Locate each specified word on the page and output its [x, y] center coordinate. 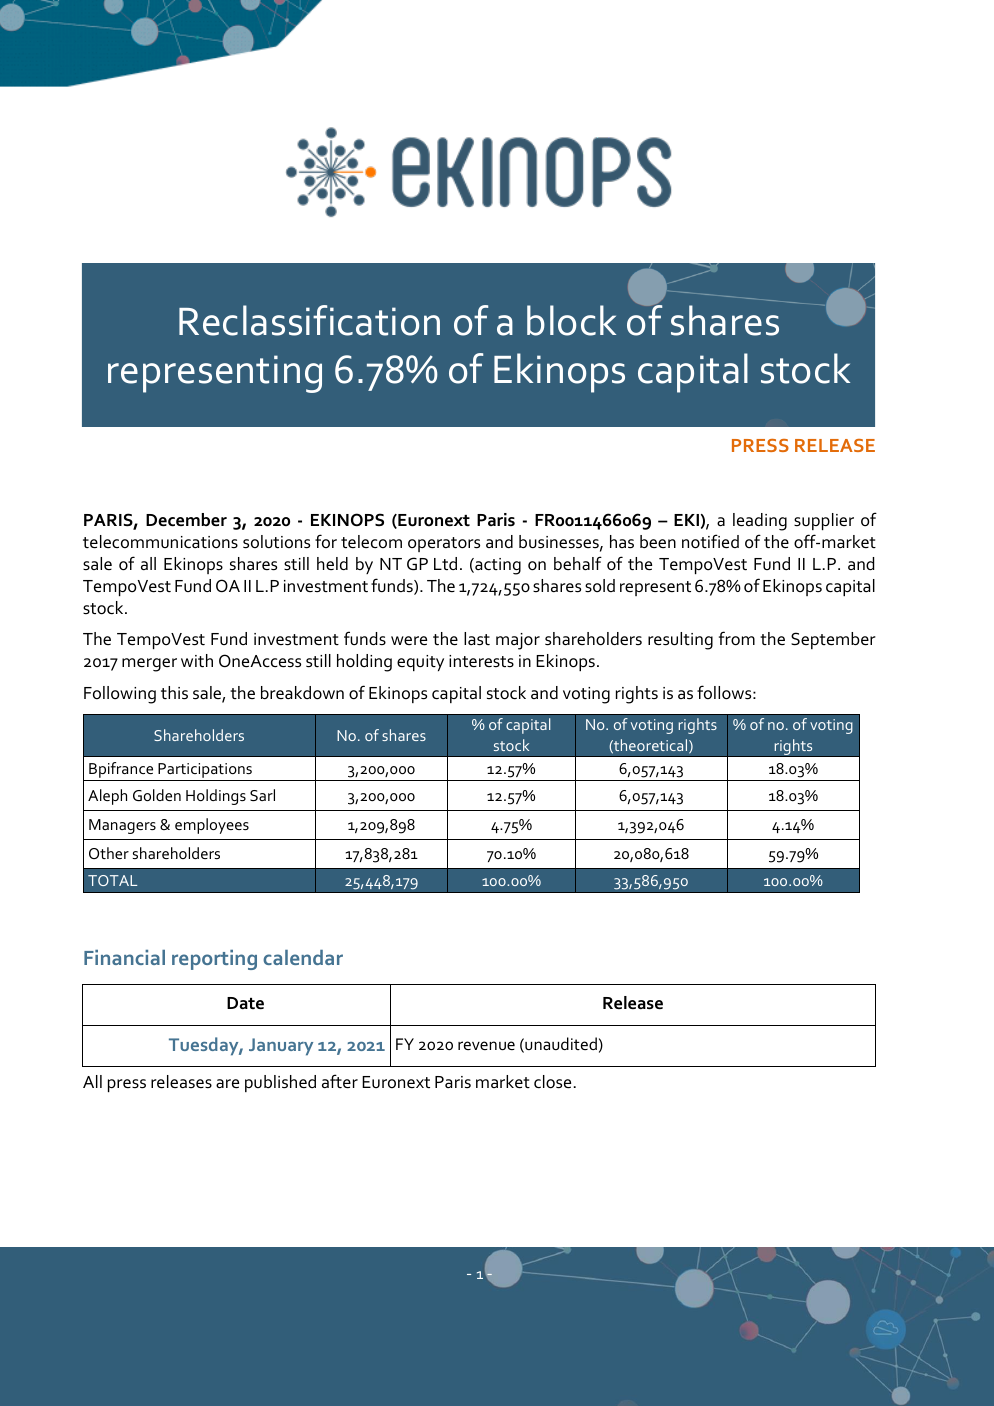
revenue [486, 1045]
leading [760, 522]
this [174, 693]
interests [481, 661]
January [281, 1047]
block [571, 320]
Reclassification [309, 320]
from [737, 638]
